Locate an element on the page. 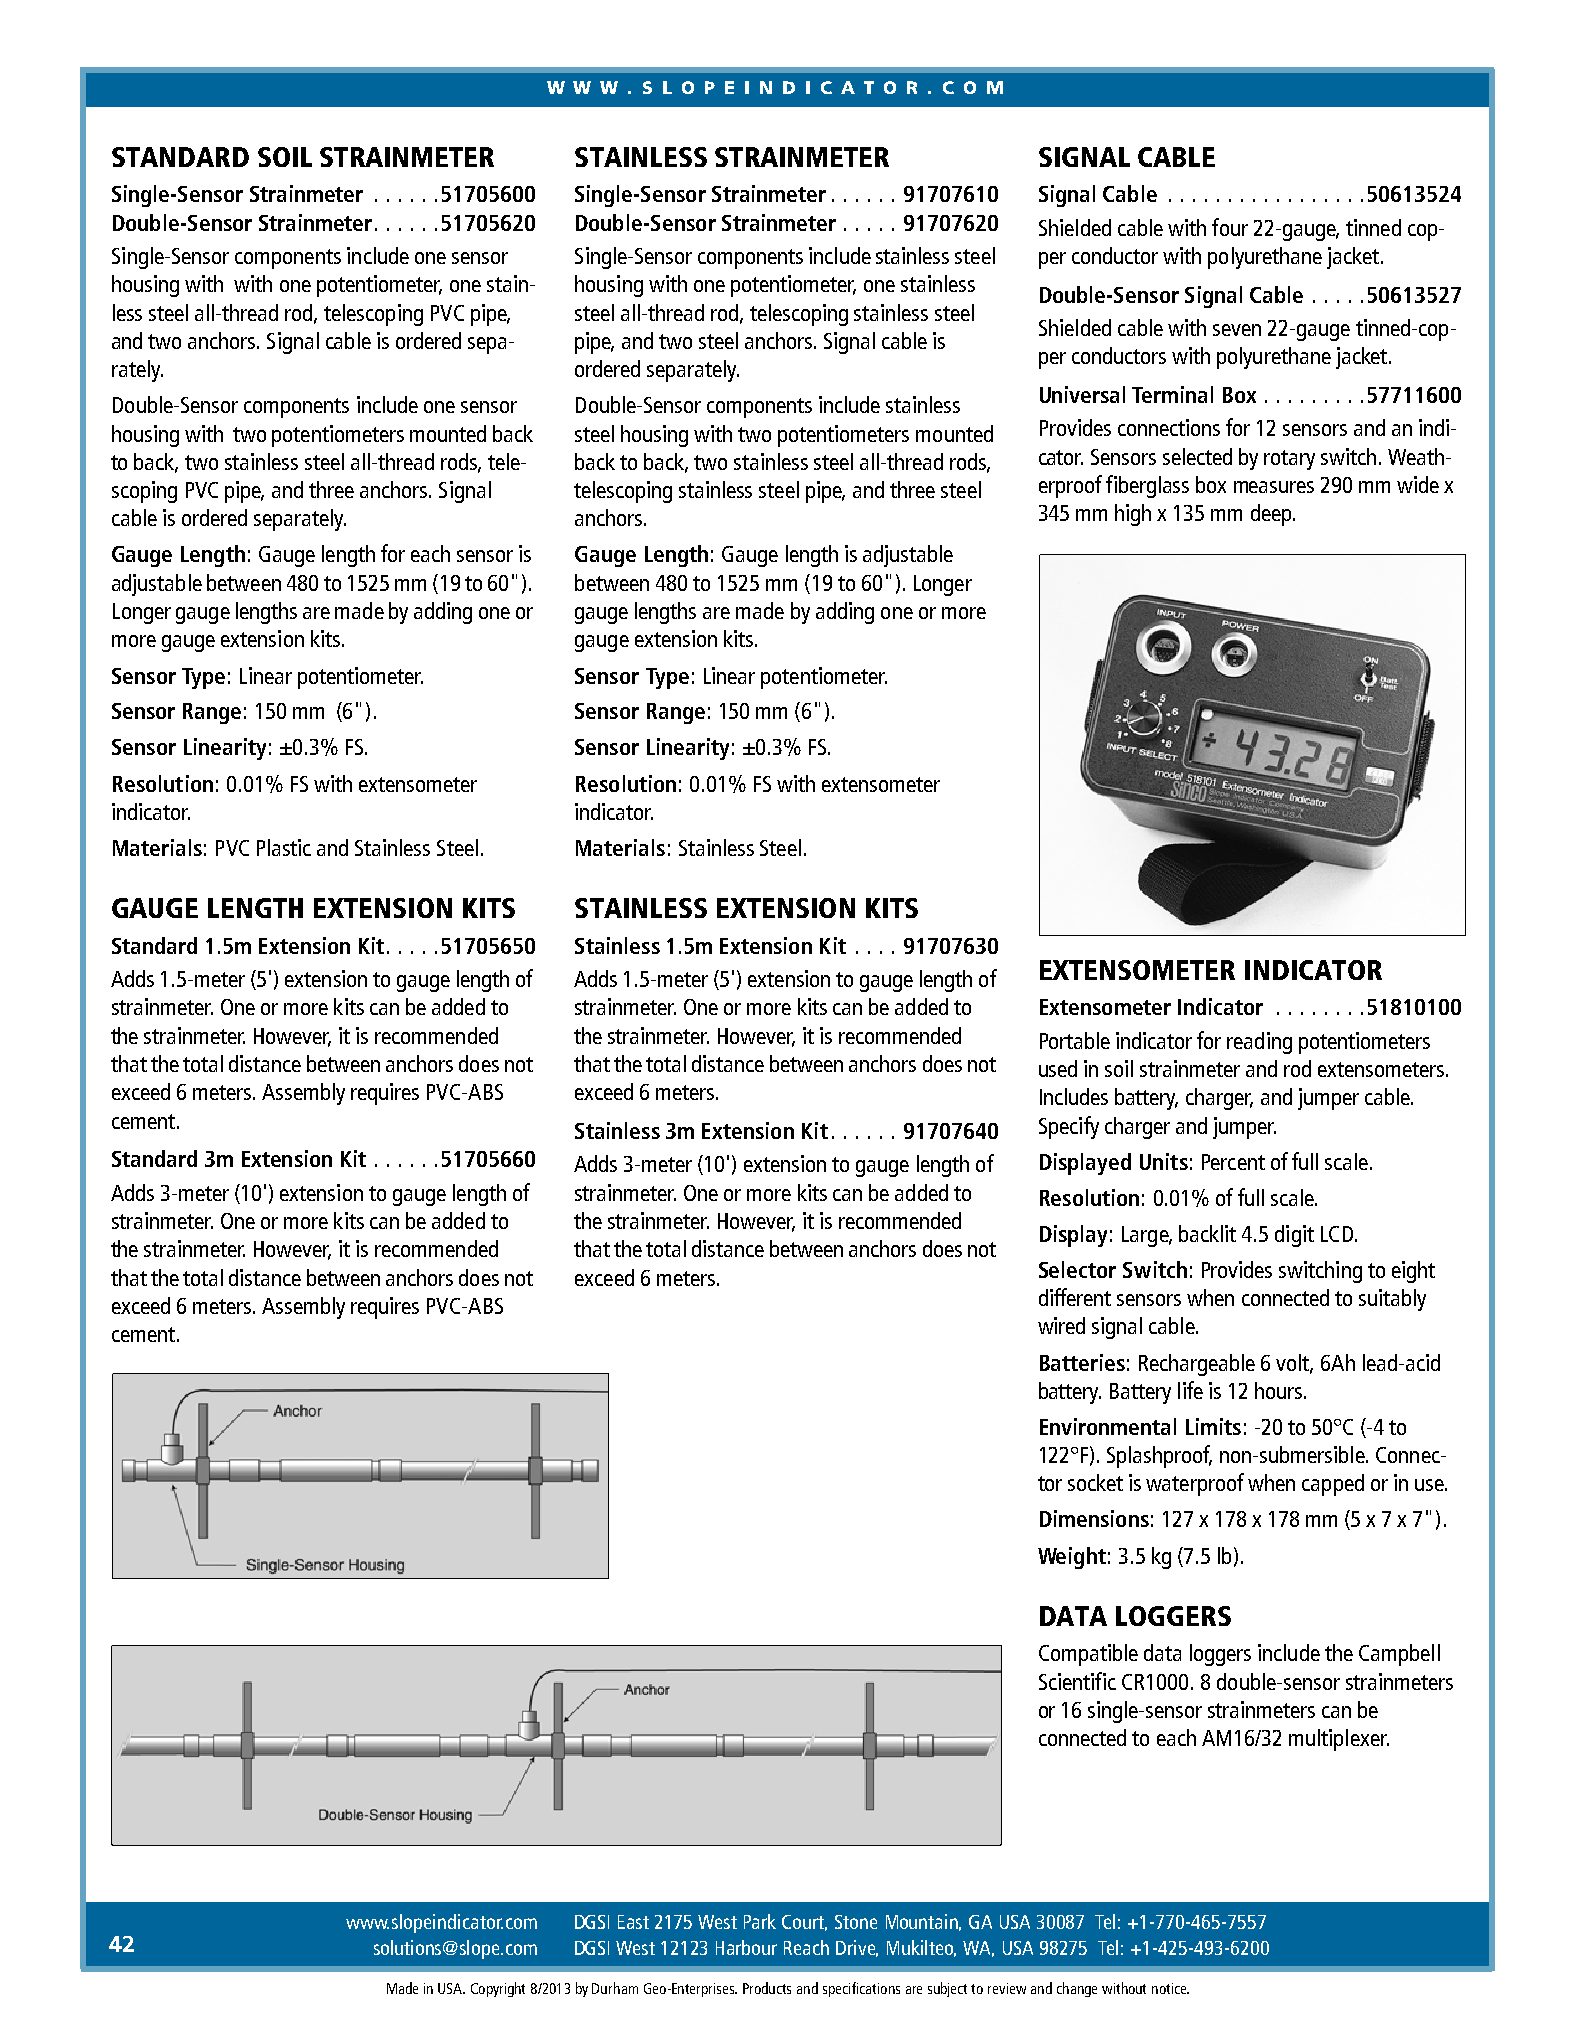  Terminal is located at coordinates (1172, 394).
